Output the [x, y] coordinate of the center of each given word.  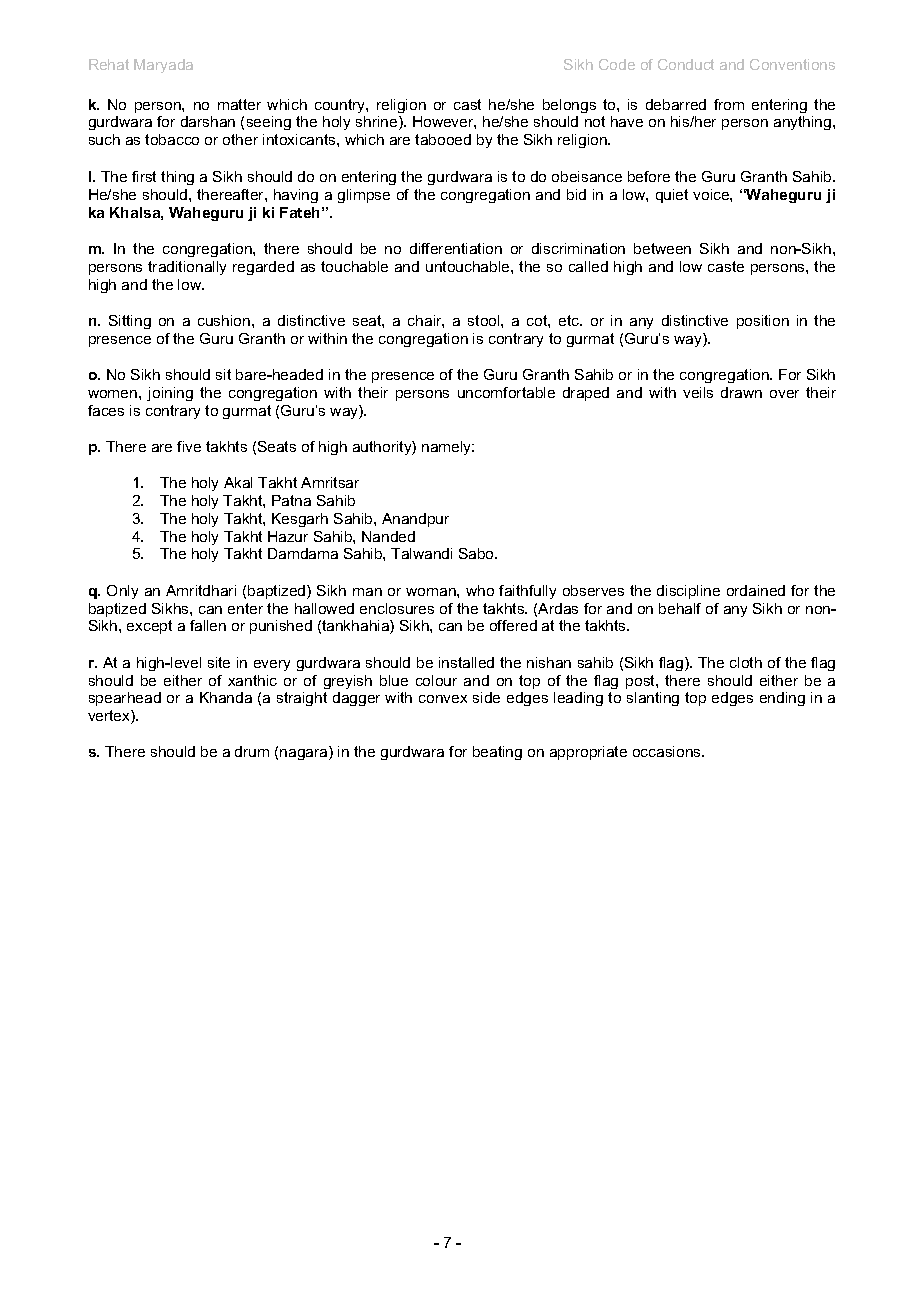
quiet [672, 196]
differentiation [456, 248]
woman [432, 592]
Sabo [477, 553]
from [729, 104]
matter [239, 104]
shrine [378, 123]
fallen [208, 625]
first [144, 176]
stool [485, 320]
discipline [688, 592]
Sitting [130, 322]
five [189, 446]
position [763, 322]
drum [252, 751]
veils [698, 392]
